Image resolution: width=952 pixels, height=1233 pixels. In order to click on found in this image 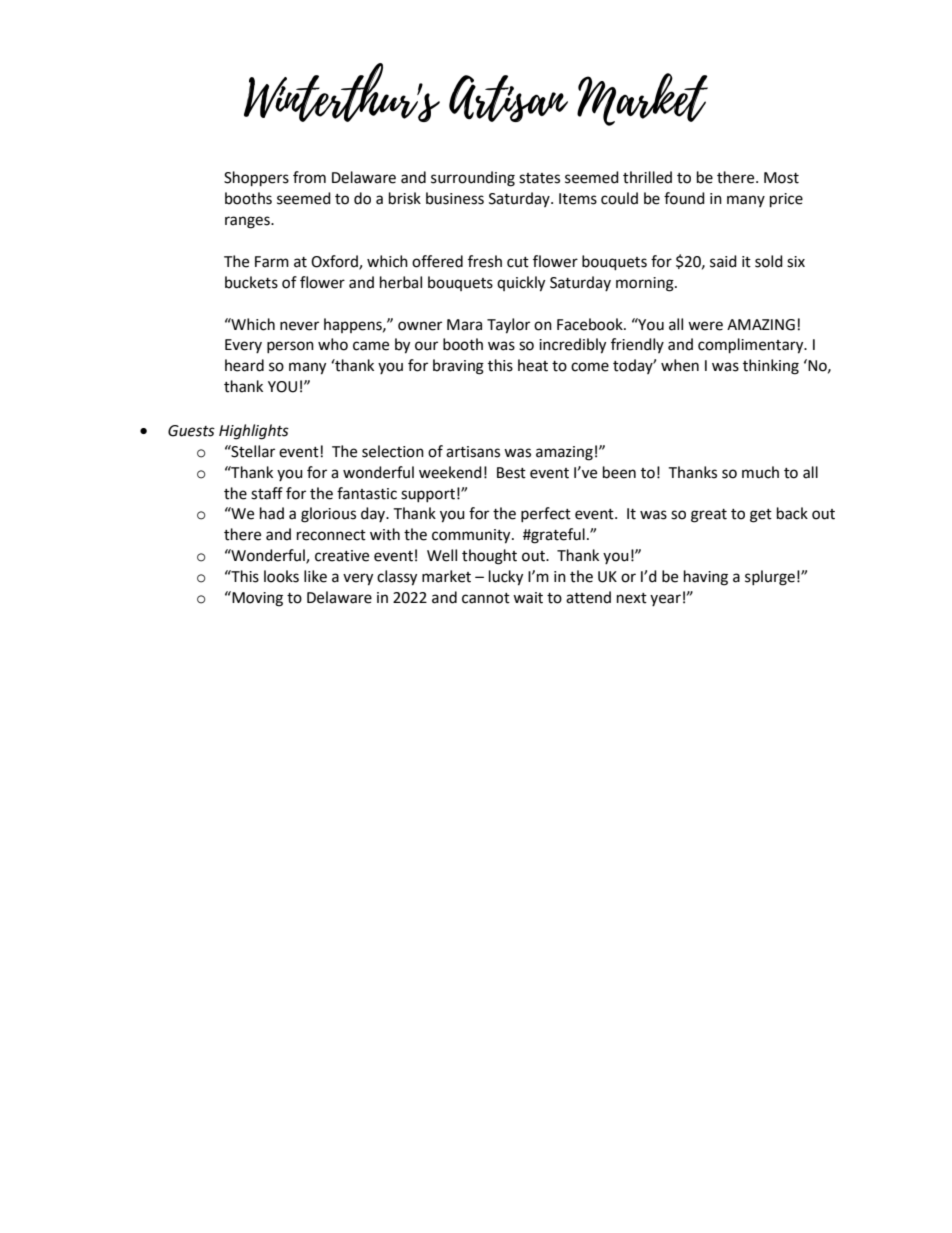, I will do `click(684, 198)`.
